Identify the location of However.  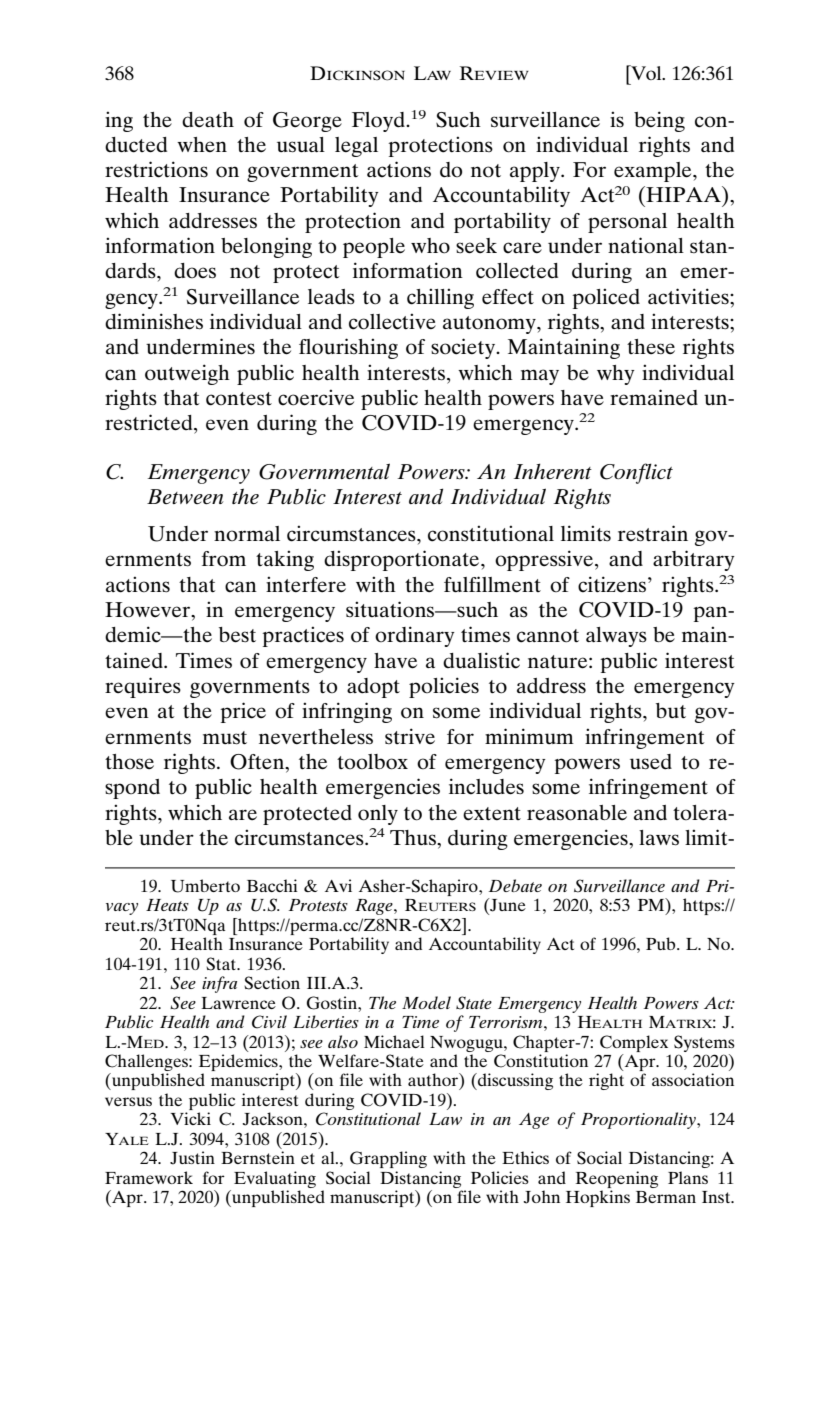
(149, 611).
